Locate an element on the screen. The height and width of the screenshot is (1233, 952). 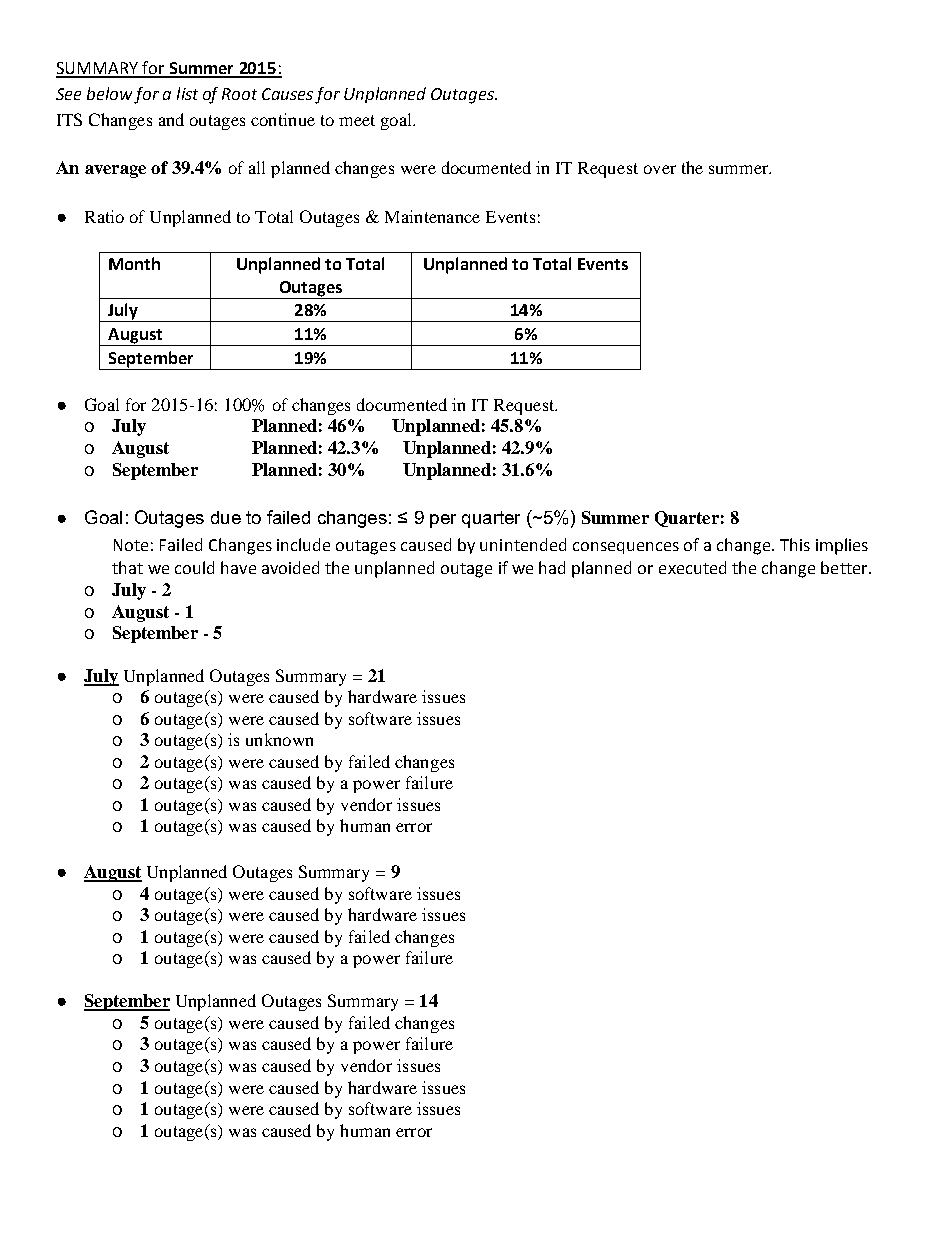
unknown is located at coordinates (279, 739).
